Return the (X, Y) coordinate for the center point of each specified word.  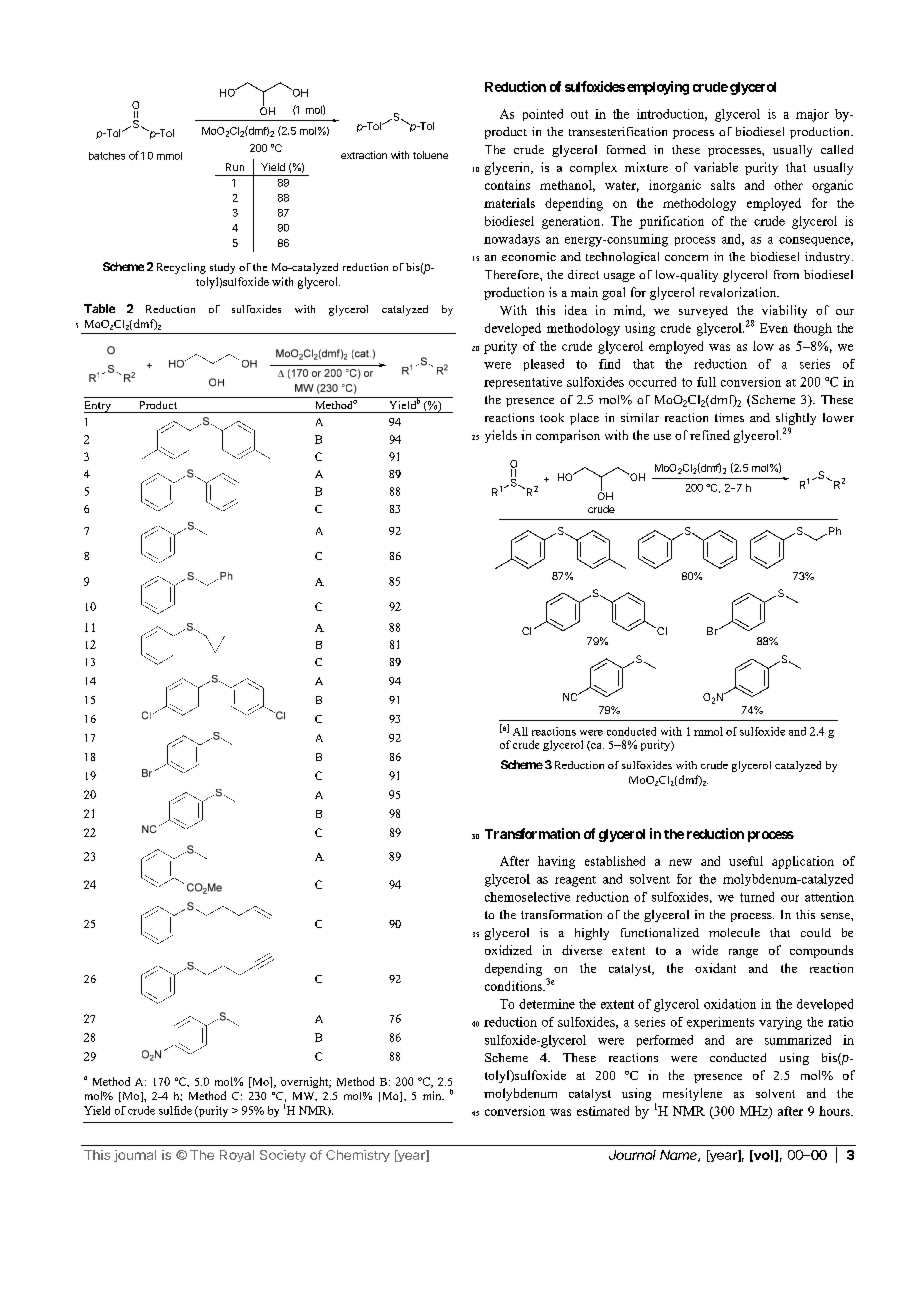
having (556, 862)
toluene (430, 155)
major (812, 115)
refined (710, 435)
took (552, 417)
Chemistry (358, 1156)
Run (235, 167)
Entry (99, 407)
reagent (575, 881)
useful (746, 861)
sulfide (175, 1110)
